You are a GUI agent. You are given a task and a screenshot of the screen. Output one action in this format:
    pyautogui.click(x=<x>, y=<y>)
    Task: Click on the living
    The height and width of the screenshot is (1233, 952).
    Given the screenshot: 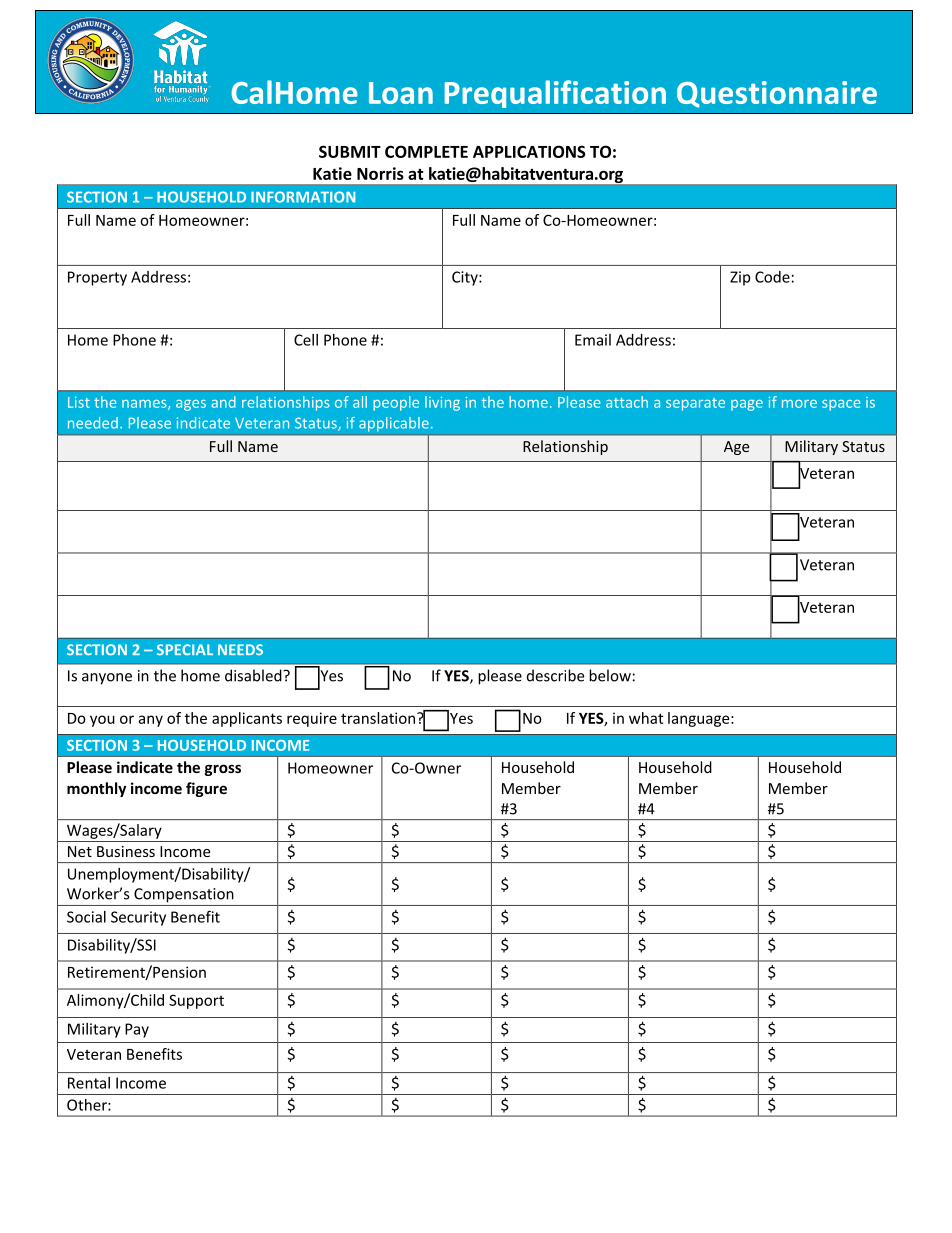 What is the action you would take?
    pyautogui.click(x=442, y=403)
